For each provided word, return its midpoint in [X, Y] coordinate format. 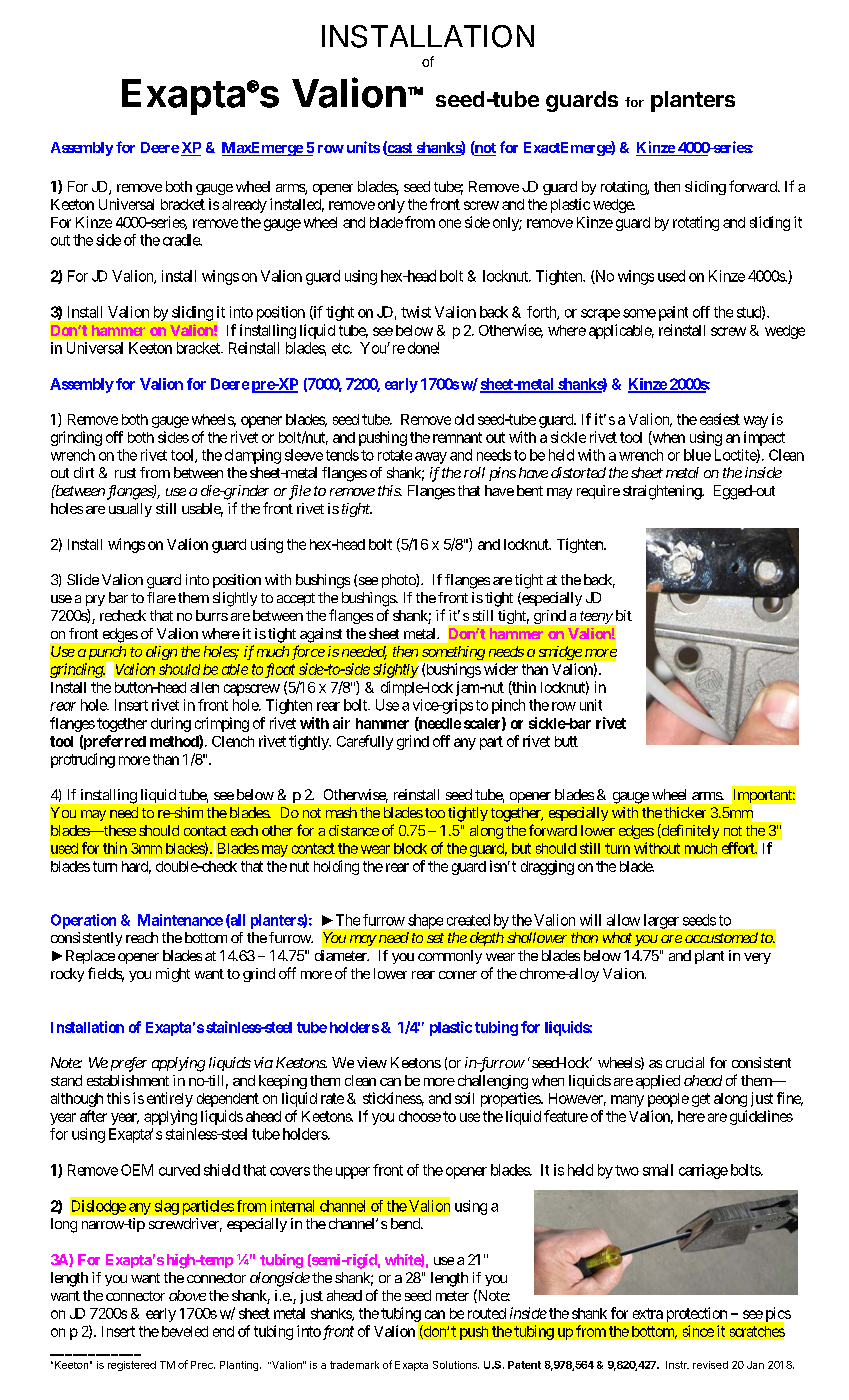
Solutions [456, 1365]
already [244, 206]
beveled [185, 1331]
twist [416, 312]
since [698, 1331]
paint [673, 313]
